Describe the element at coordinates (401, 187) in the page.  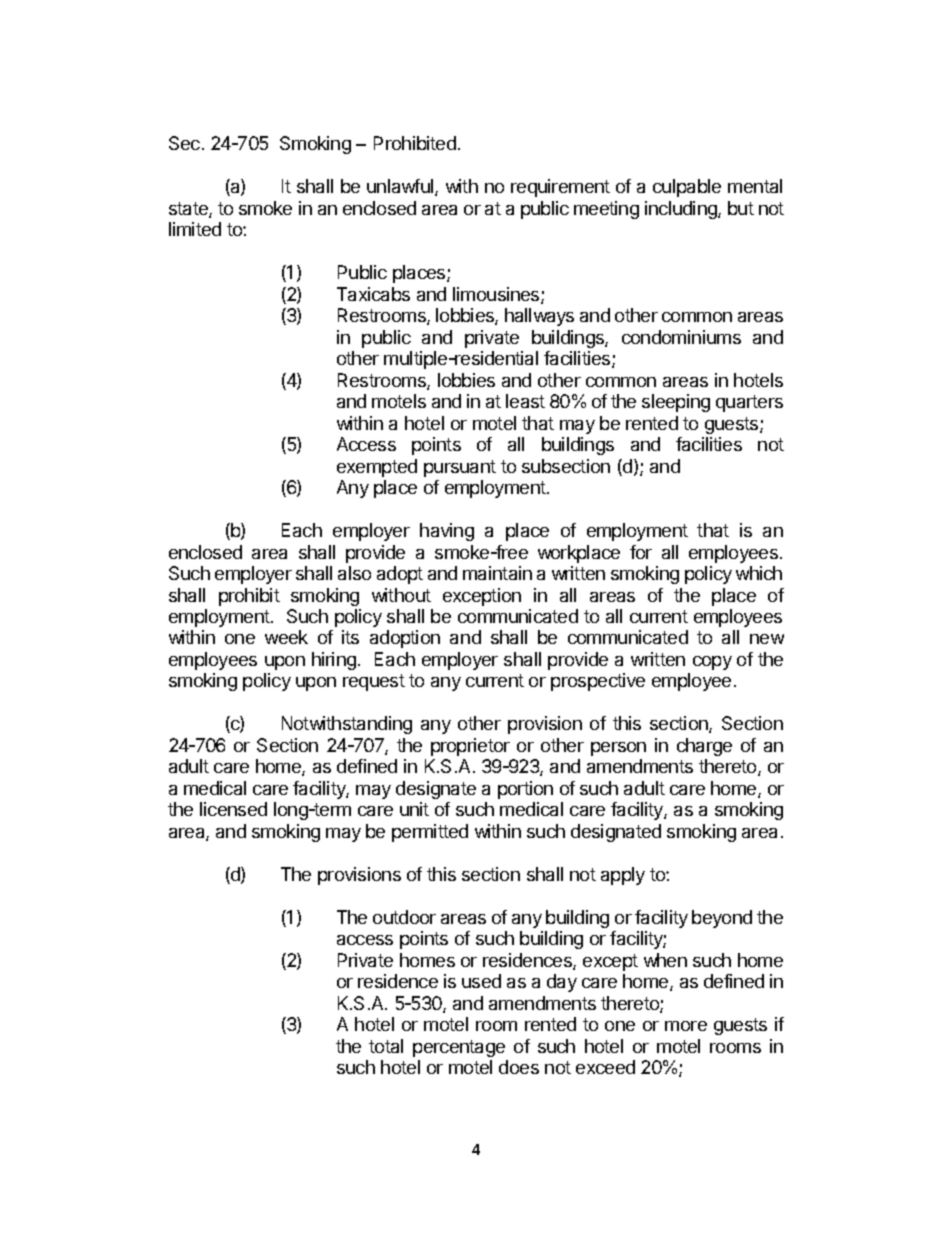
I see `unlawful` at that location.
